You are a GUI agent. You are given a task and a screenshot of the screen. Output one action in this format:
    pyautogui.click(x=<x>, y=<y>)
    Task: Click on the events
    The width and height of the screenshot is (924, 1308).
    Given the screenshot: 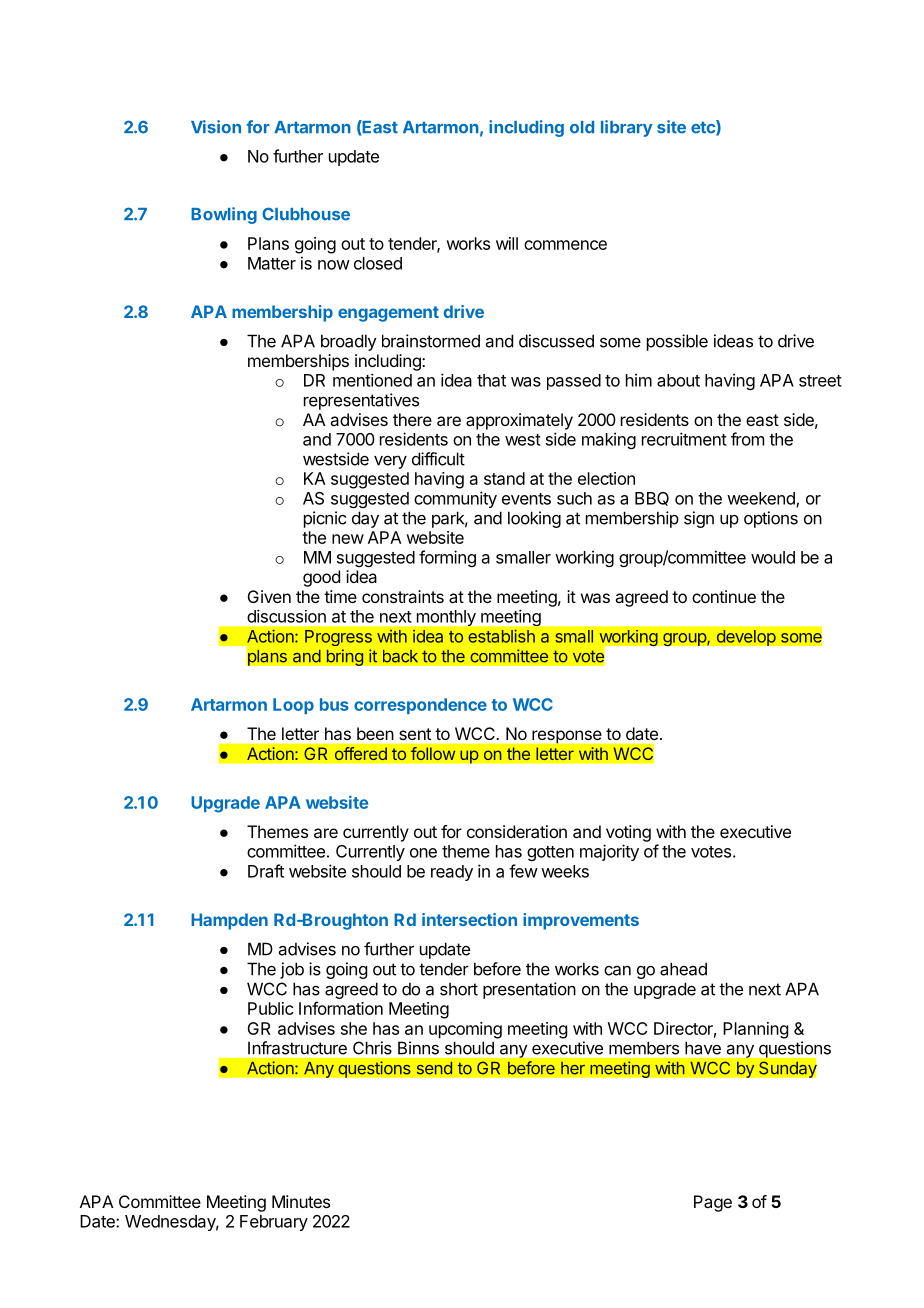 What is the action you would take?
    pyautogui.click(x=526, y=499)
